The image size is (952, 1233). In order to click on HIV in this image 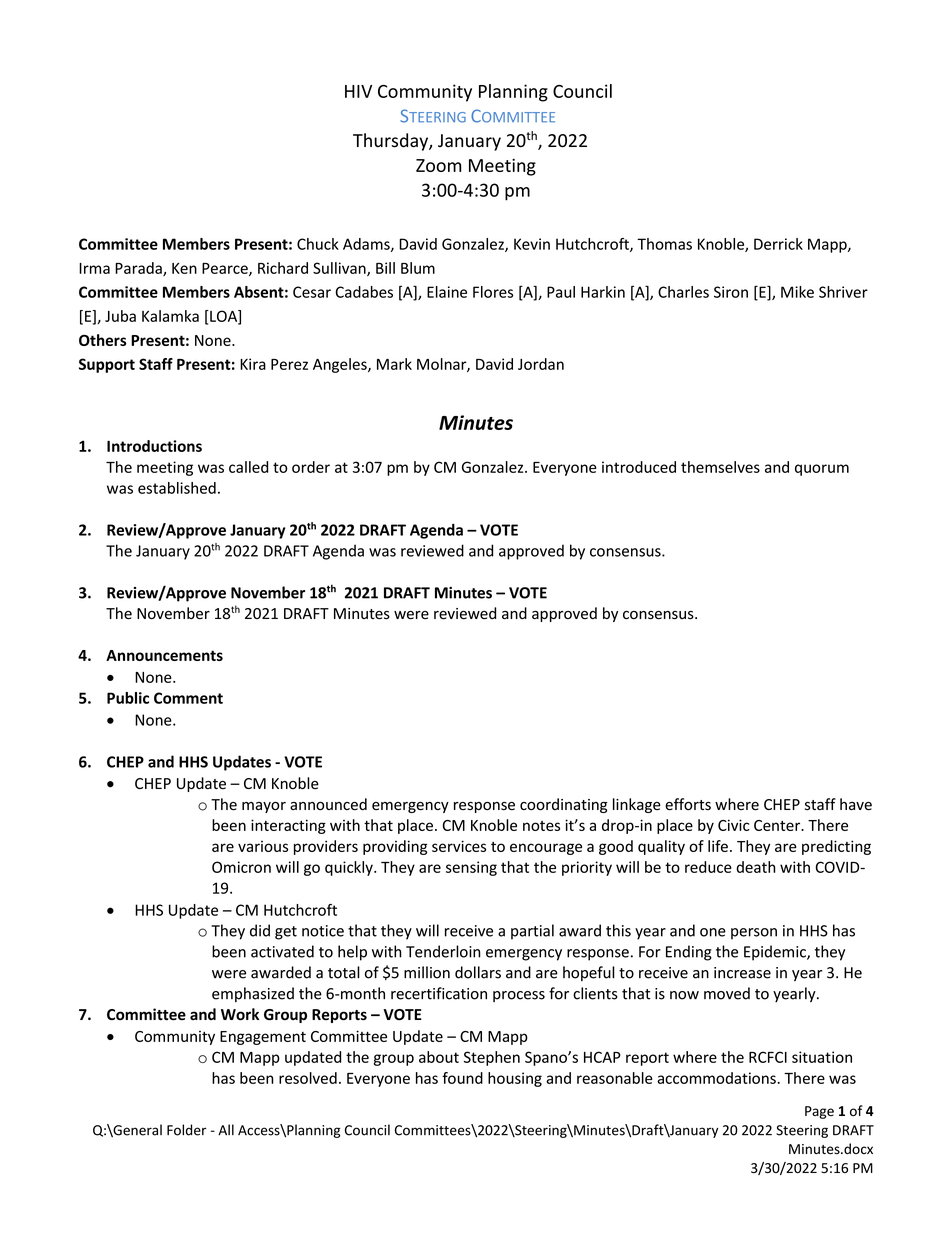, I will do `click(358, 91)`.
